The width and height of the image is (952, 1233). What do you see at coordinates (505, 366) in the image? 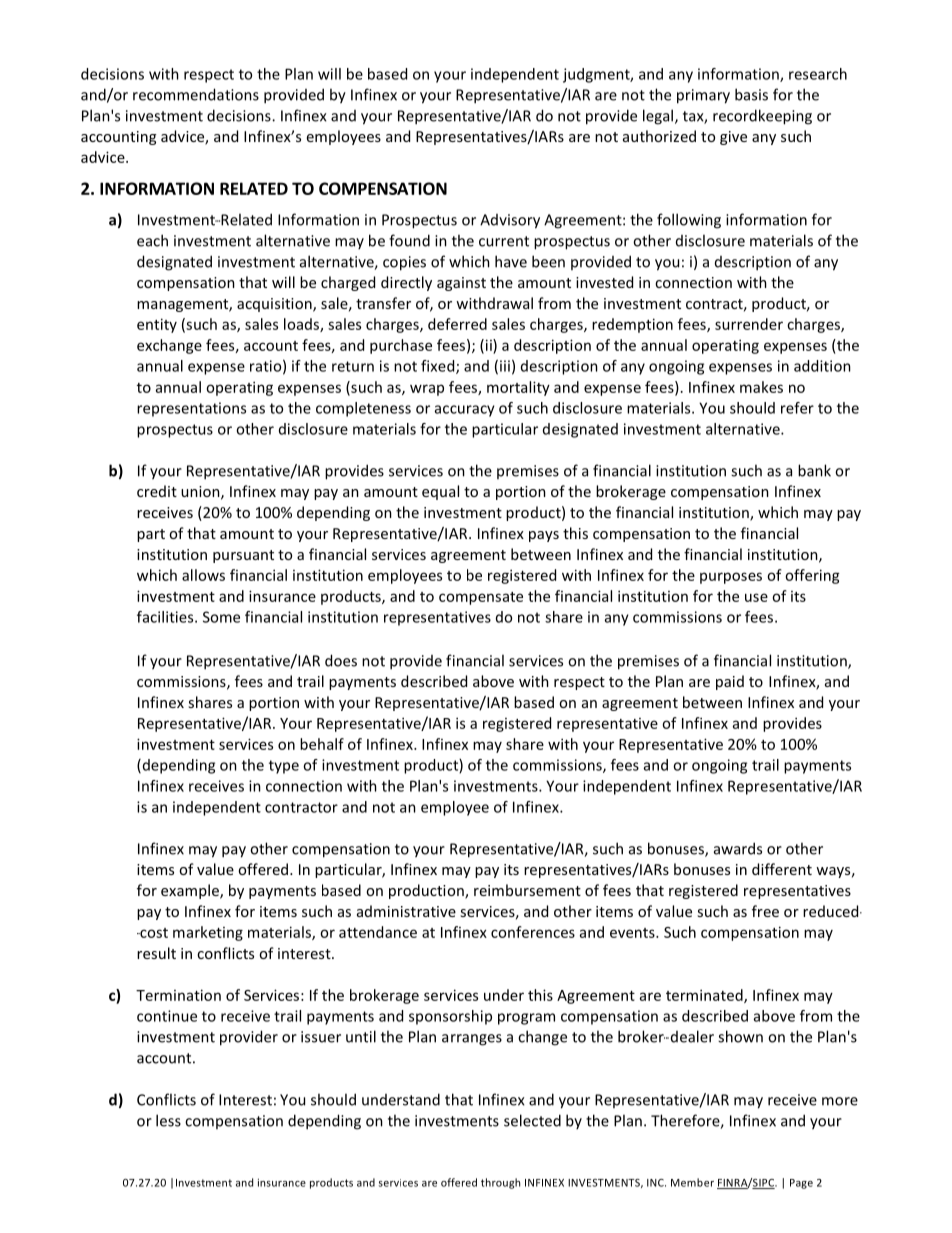
I see `iii` at bounding box center [505, 366].
